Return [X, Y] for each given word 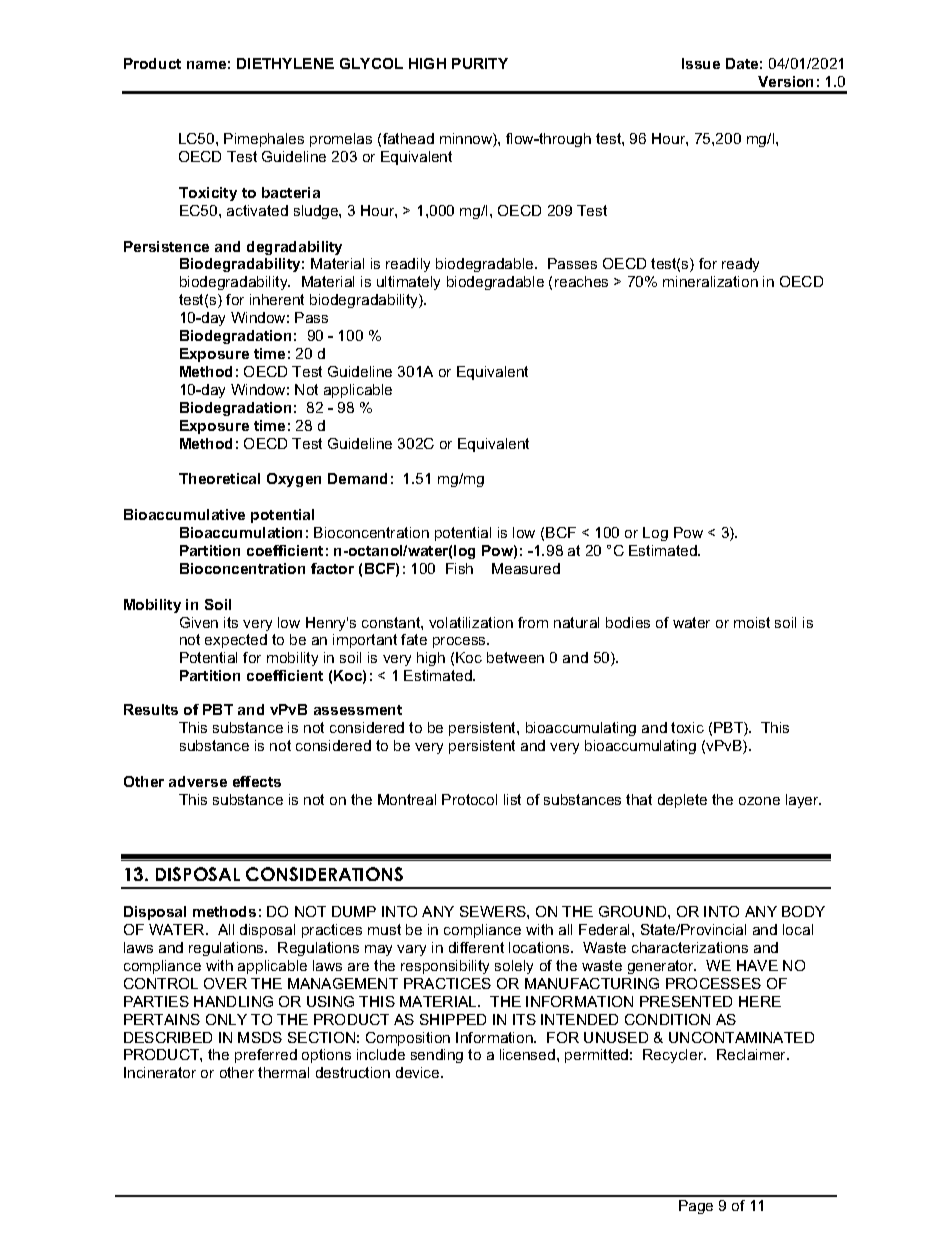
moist [752, 622]
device [419, 1072]
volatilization [471, 622]
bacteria [291, 192]
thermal [283, 1072]
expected [236, 641]
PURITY [480, 63]
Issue [701, 63]
